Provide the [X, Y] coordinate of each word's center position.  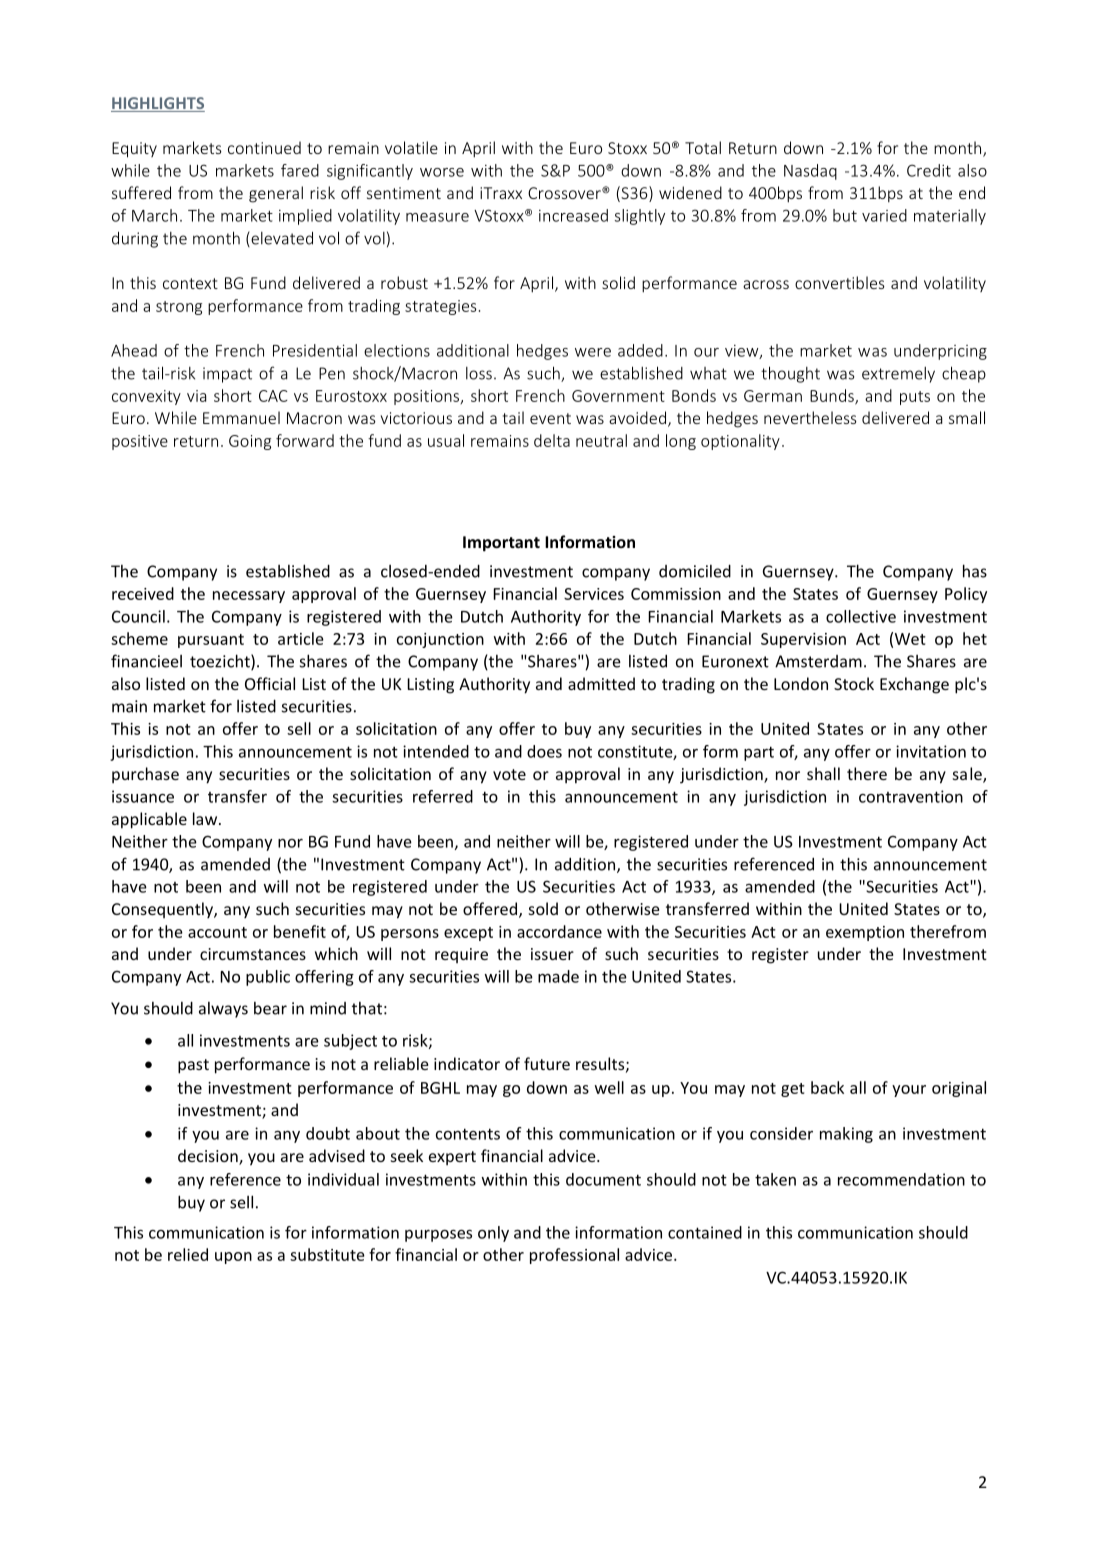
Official [270, 683]
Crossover [565, 193]
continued [264, 147]
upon [233, 1258]
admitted [601, 683]
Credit [929, 170]
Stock [854, 683]
